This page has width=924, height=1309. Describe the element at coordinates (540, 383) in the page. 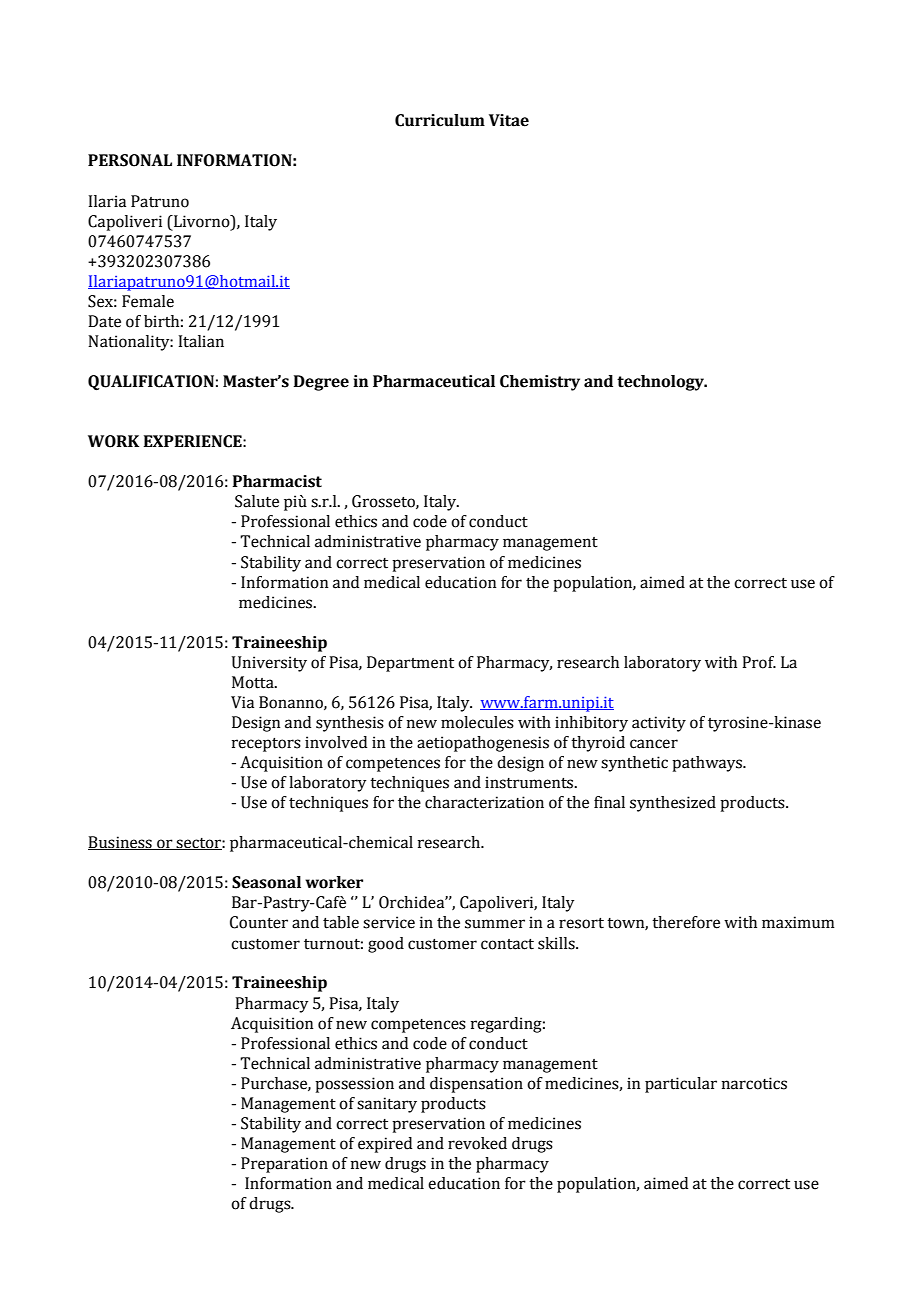

I see `Chemistry` at that location.
